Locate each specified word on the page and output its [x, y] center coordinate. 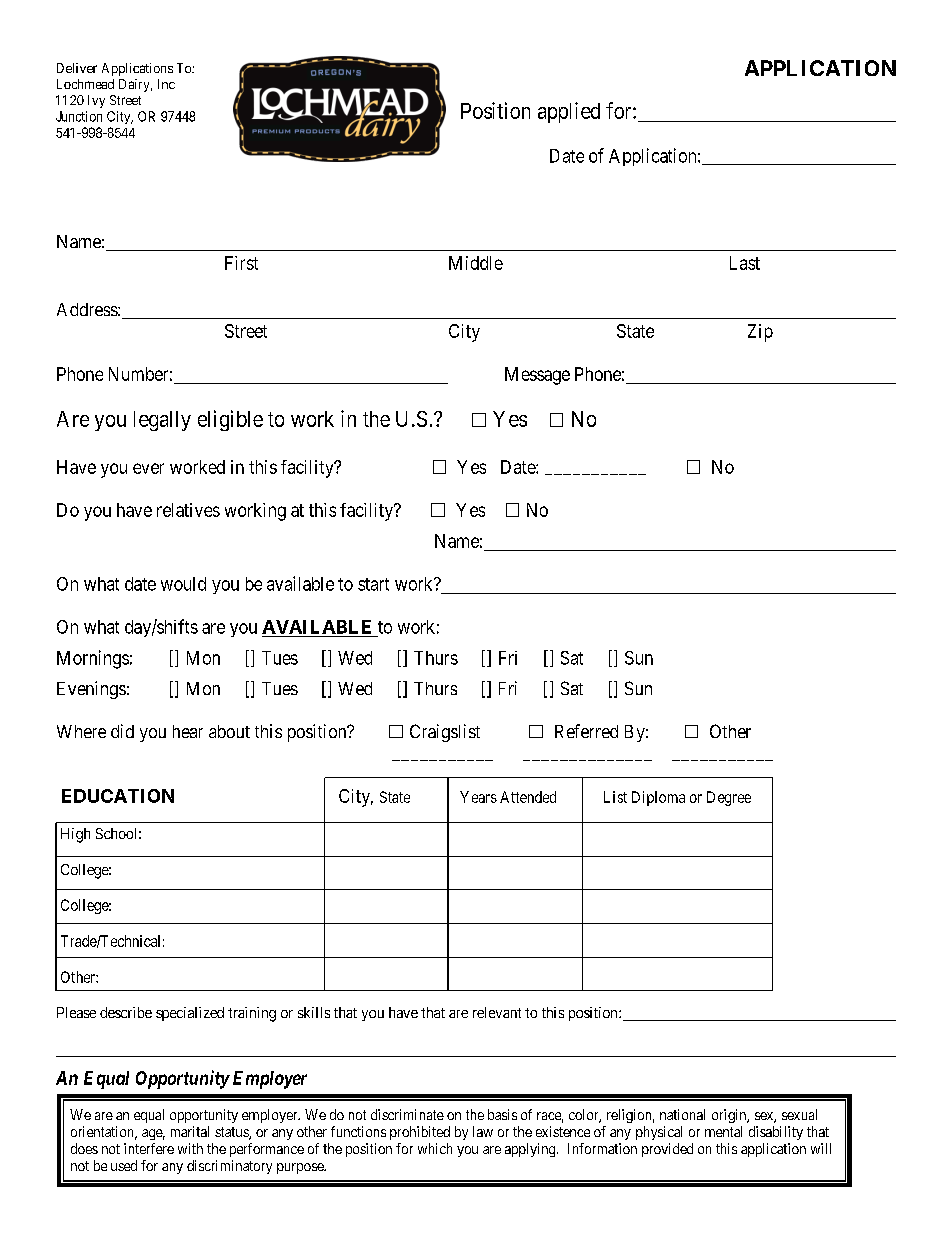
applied [569, 112]
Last [745, 263]
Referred [586, 731]
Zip [760, 333]
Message [537, 376]
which [435, 1148]
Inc [166, 84]
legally [162, 421]
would [183, 584]
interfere [149, 1148]
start [373, 584]
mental [723, 1131]
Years [478, 797]
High [75, 835]
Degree [729, 798]
